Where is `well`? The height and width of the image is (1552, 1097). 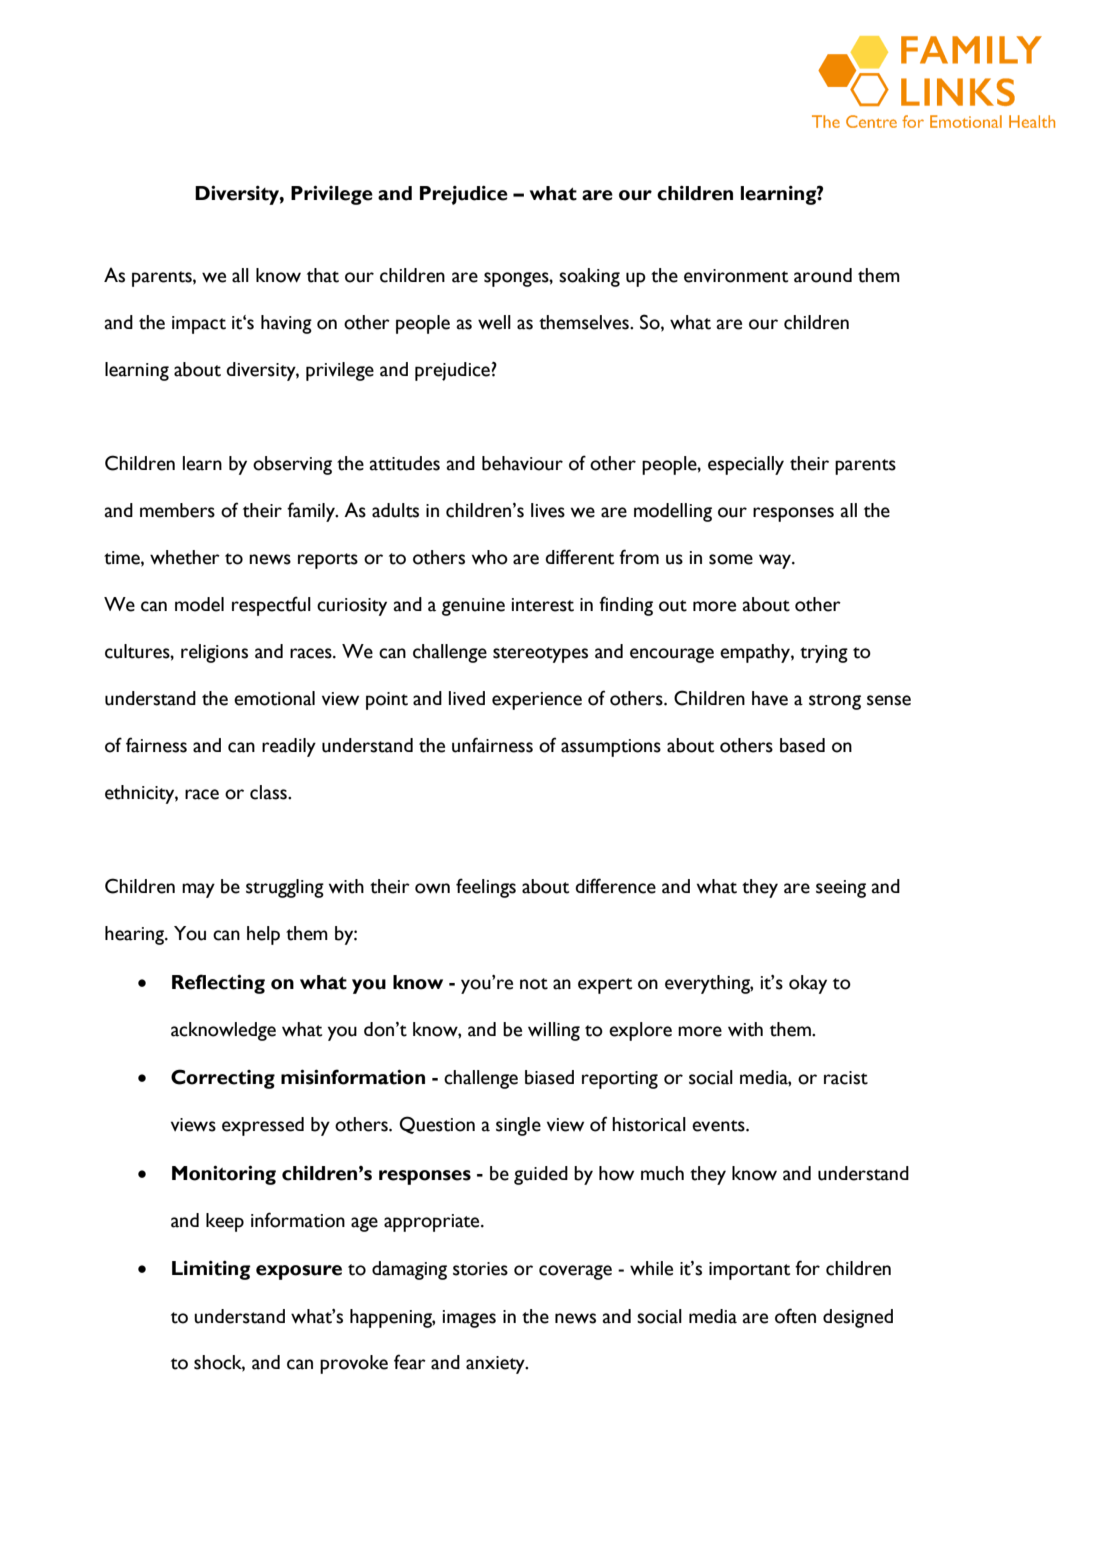
well is located at coordinates (494, 322).
